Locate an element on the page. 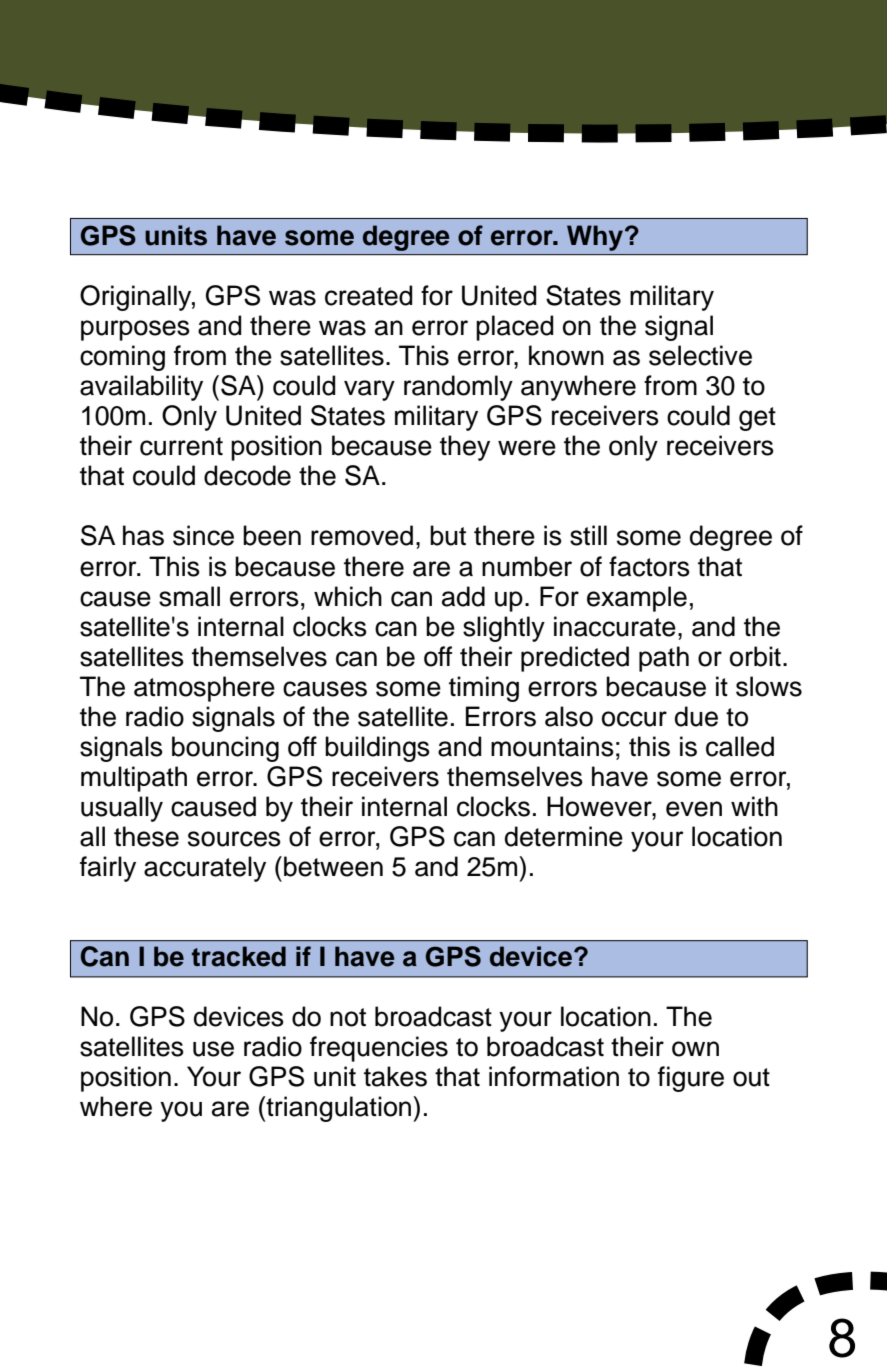  get is located at coordinates (757, 419).
